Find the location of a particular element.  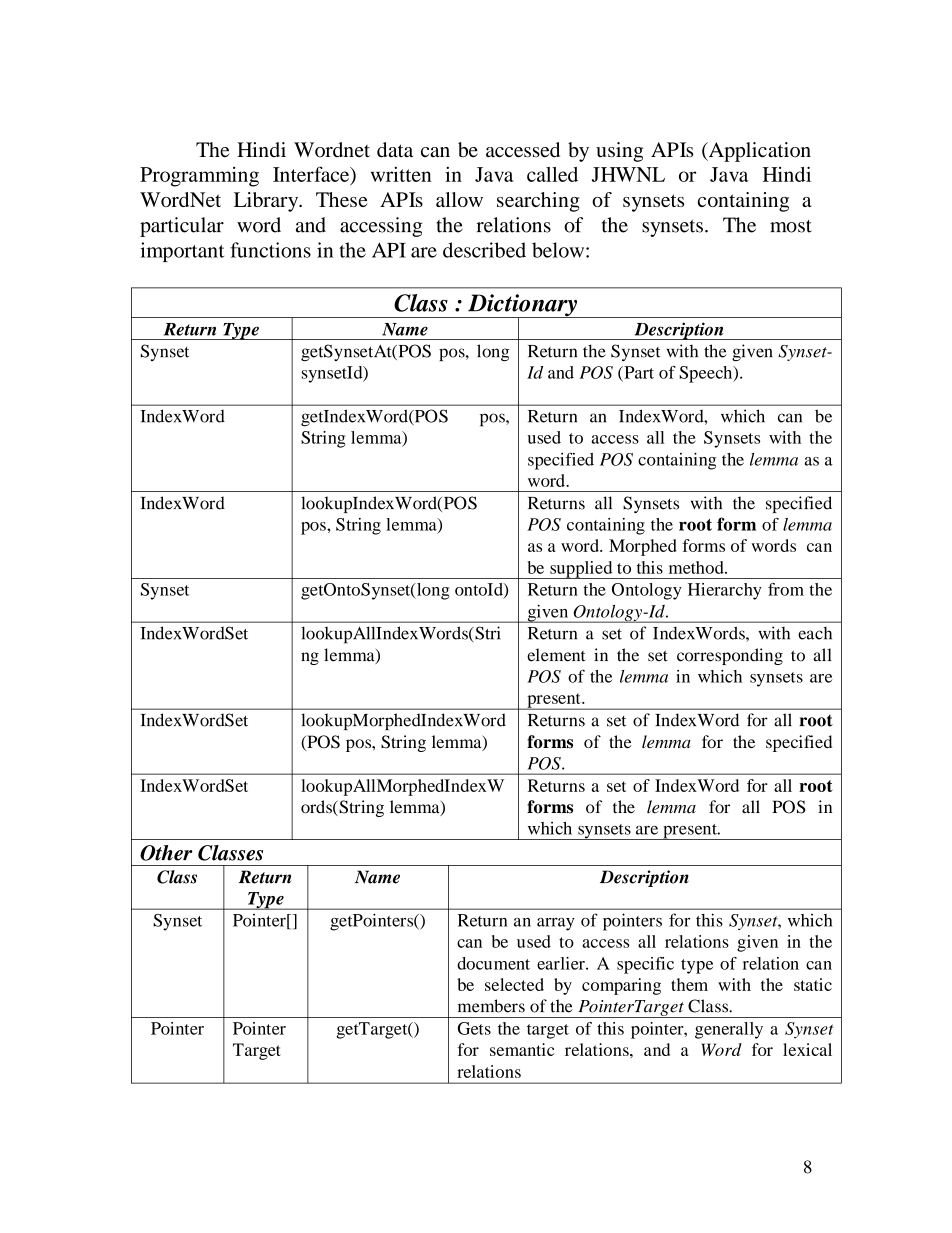

members is located at coordinates (491, 1006).
